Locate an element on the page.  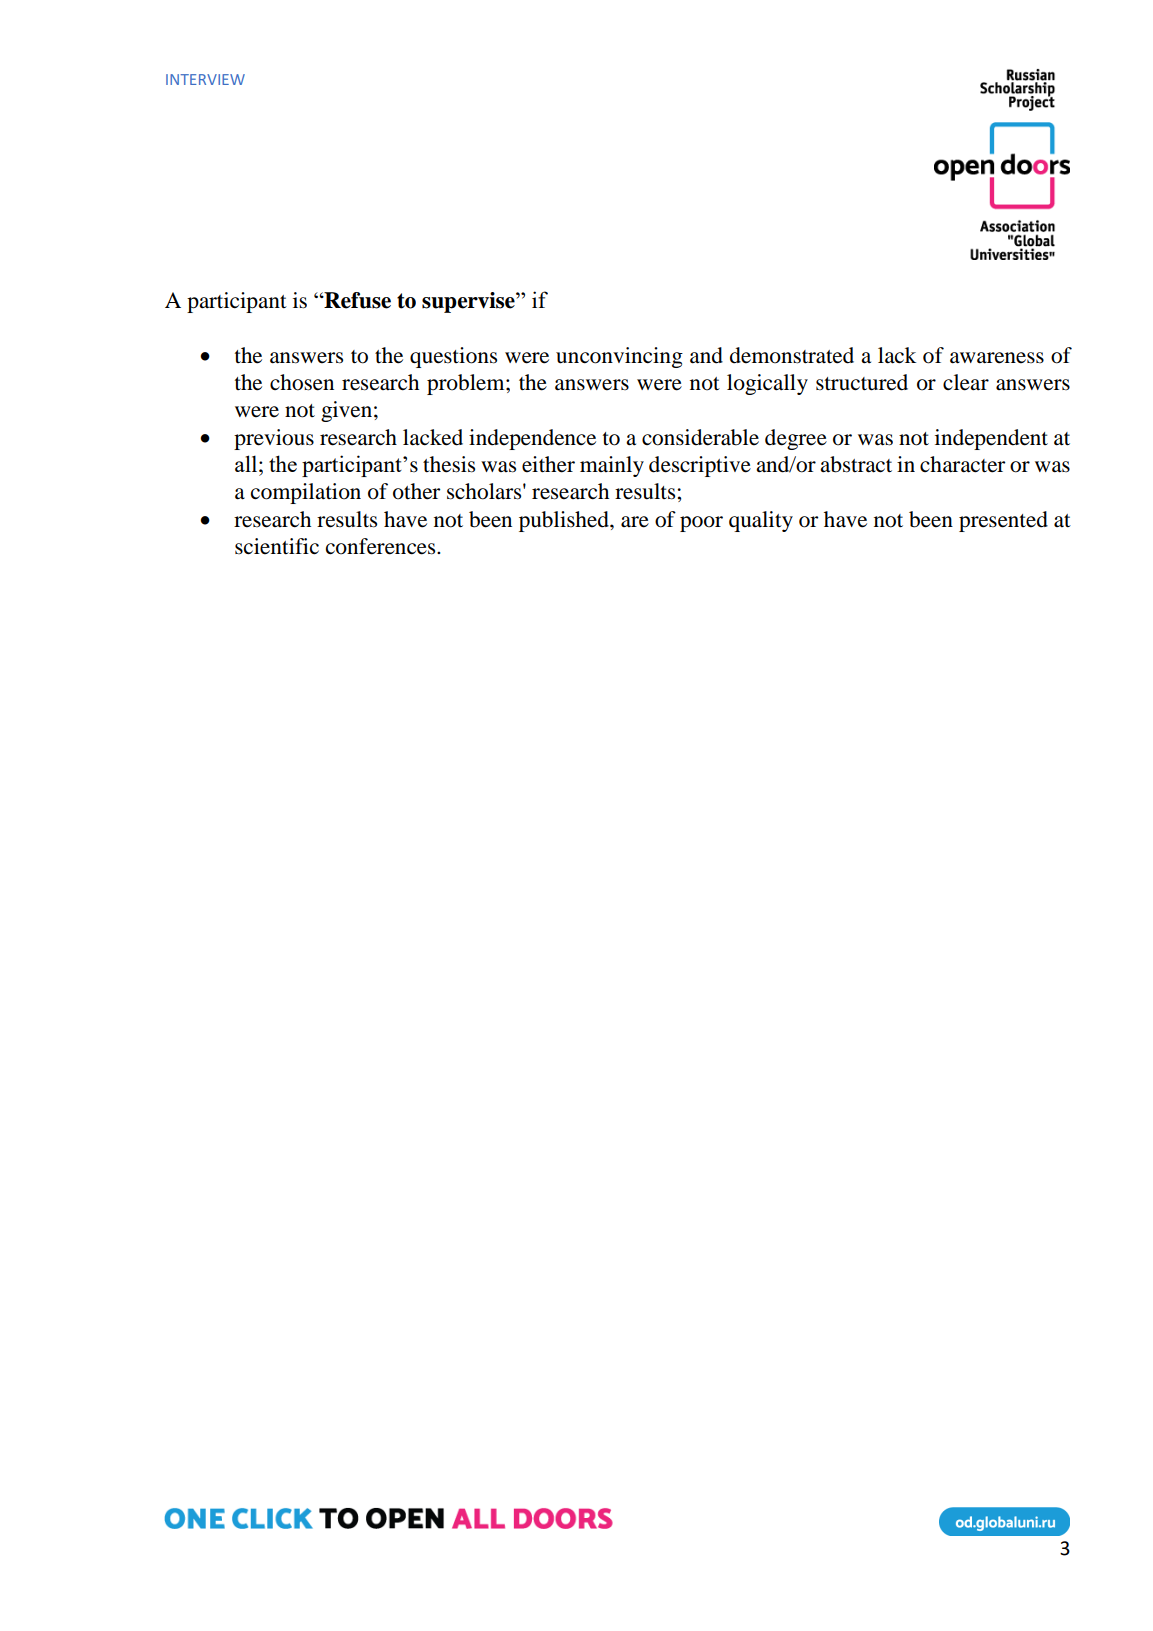
awareness is located at coordinates (997, 358).
